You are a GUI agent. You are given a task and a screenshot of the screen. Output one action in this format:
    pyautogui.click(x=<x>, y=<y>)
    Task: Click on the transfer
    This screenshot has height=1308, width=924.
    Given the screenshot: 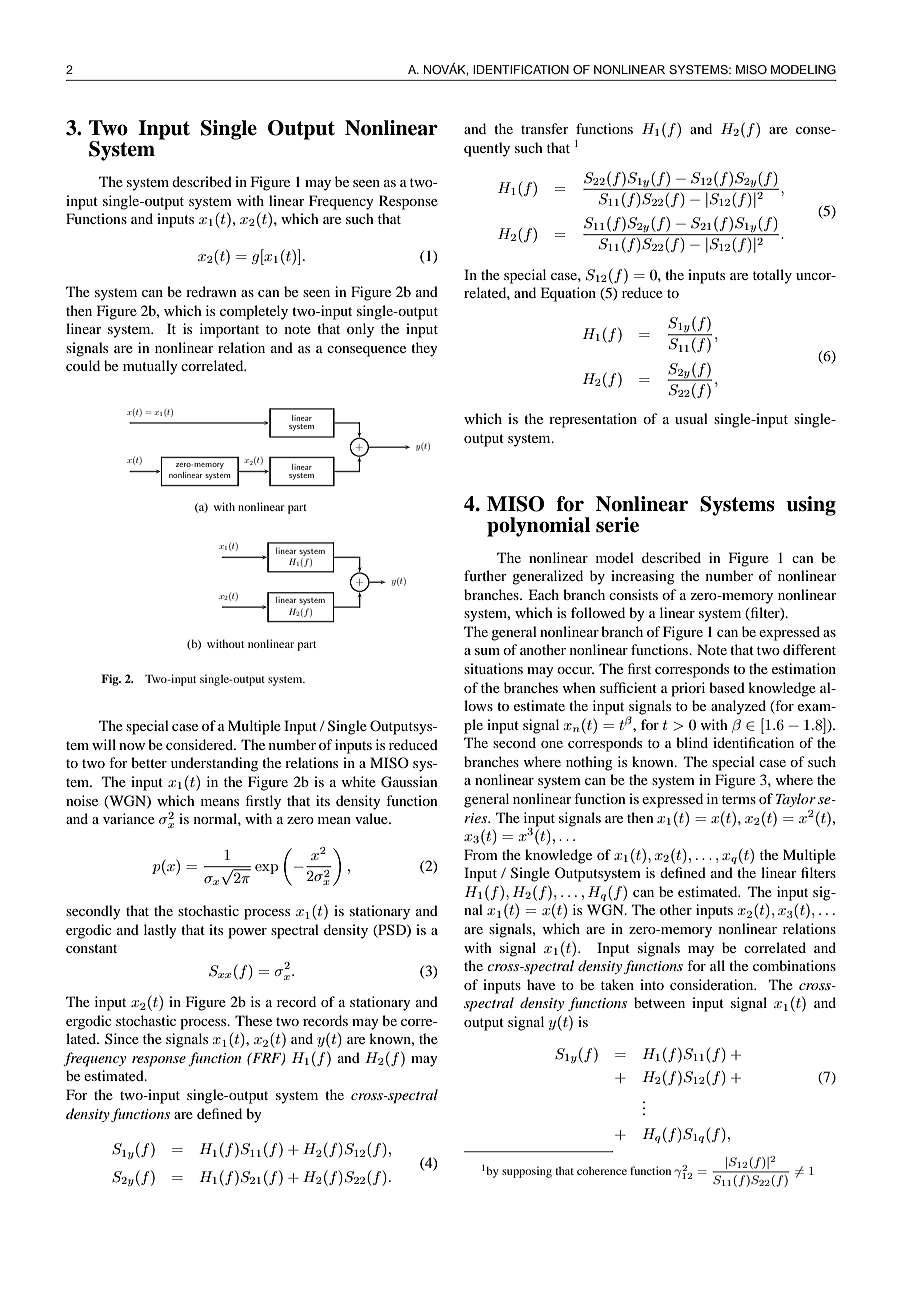 What is the action you would take?
    pyautogui.click(x=545, y=128)
